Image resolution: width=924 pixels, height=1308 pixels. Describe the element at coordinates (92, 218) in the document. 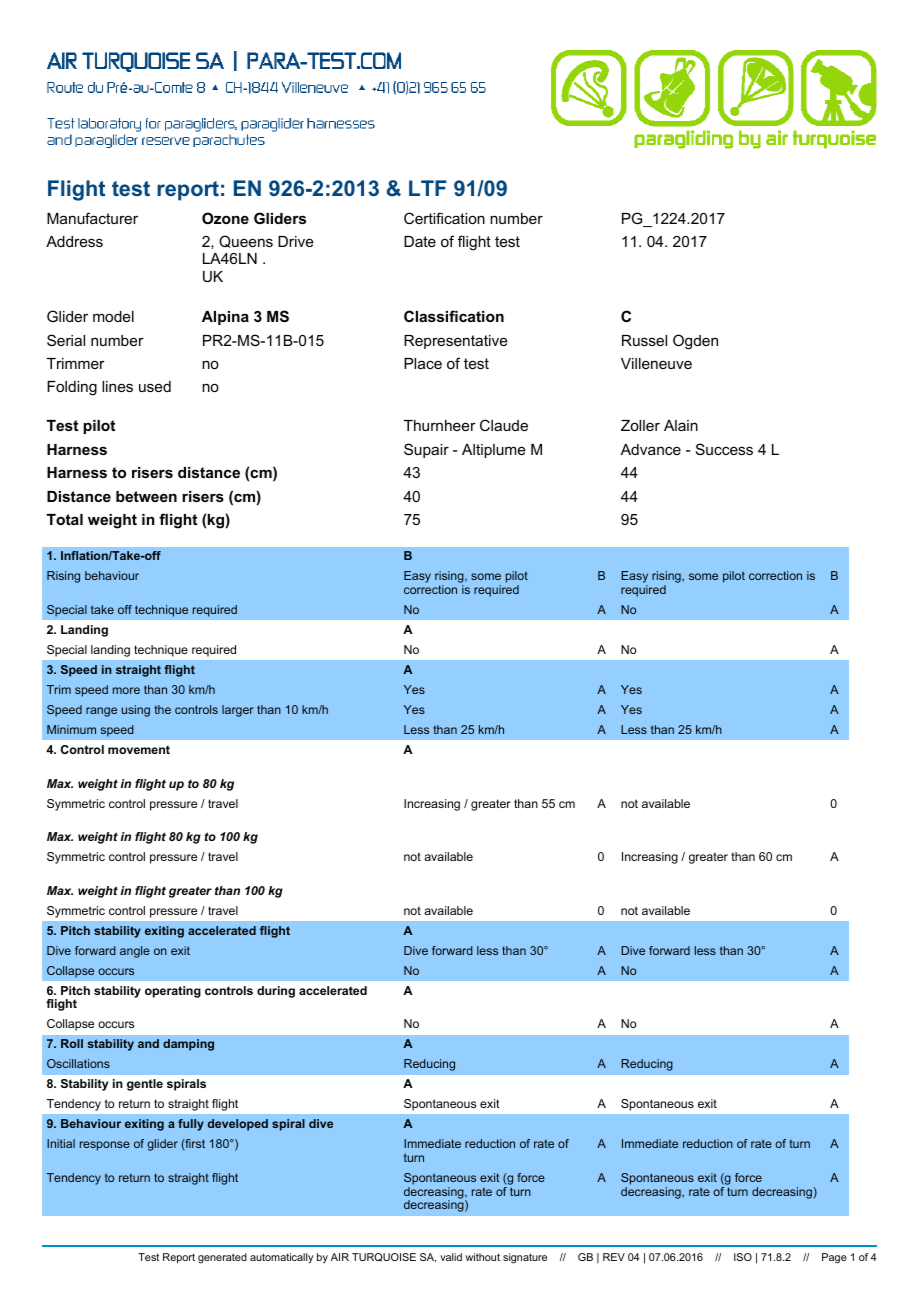

I see `Manufacturer` at that location.
